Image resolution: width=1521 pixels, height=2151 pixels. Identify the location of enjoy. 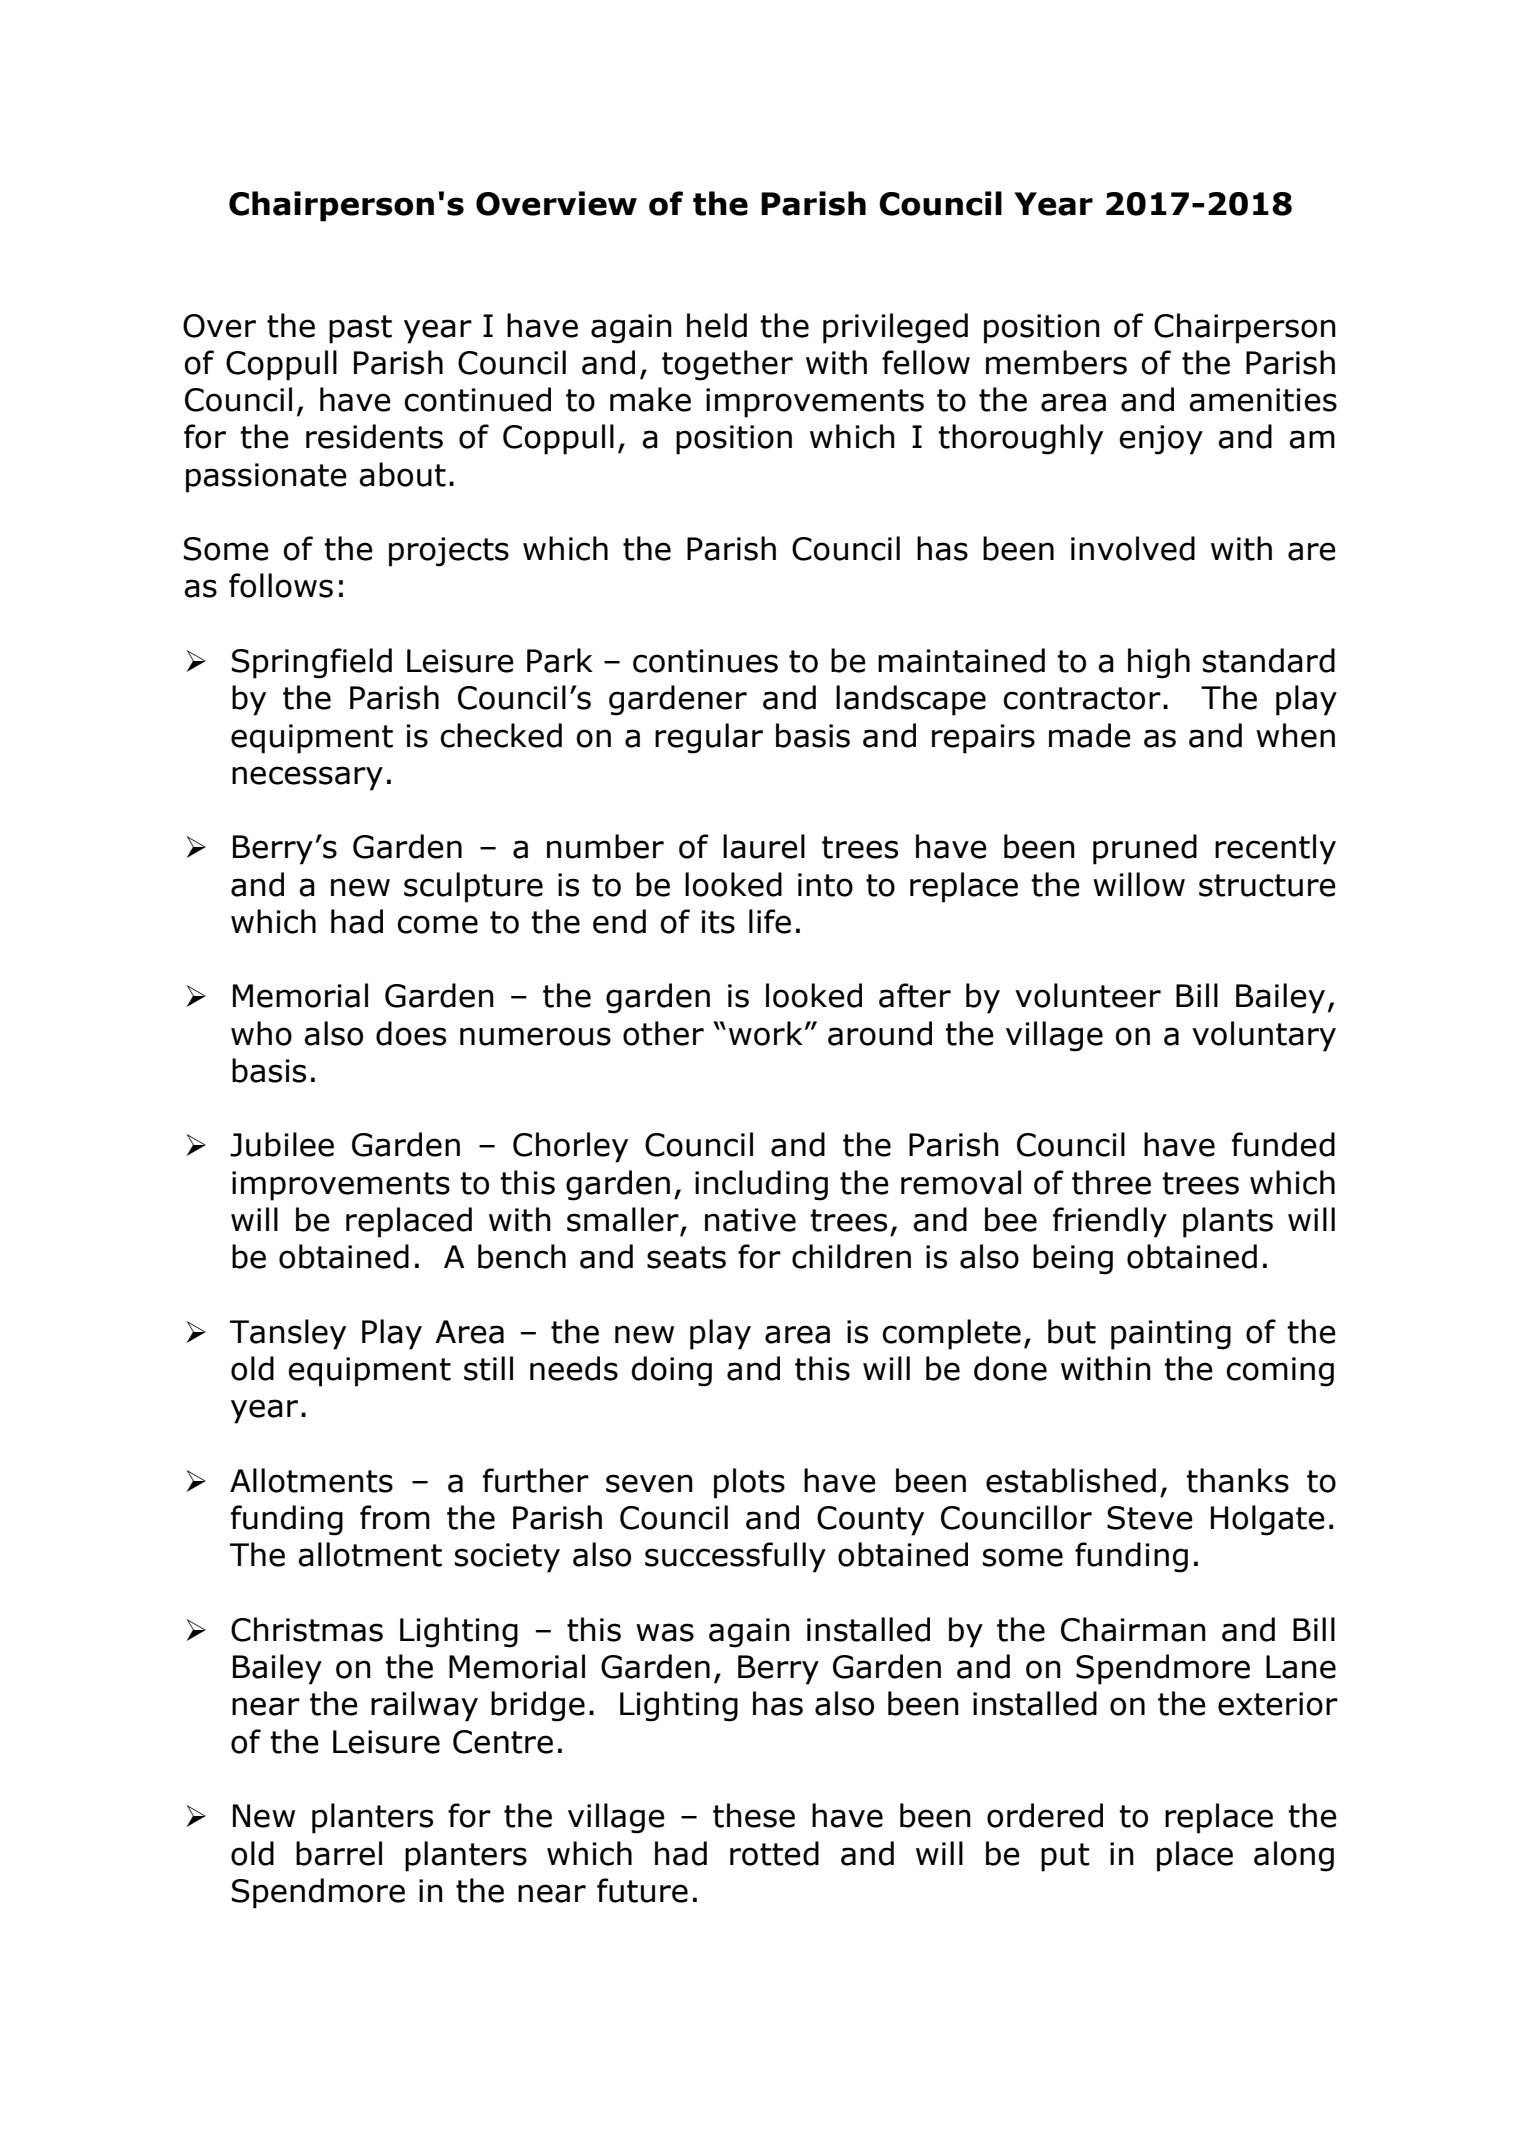
(1161, 440).
